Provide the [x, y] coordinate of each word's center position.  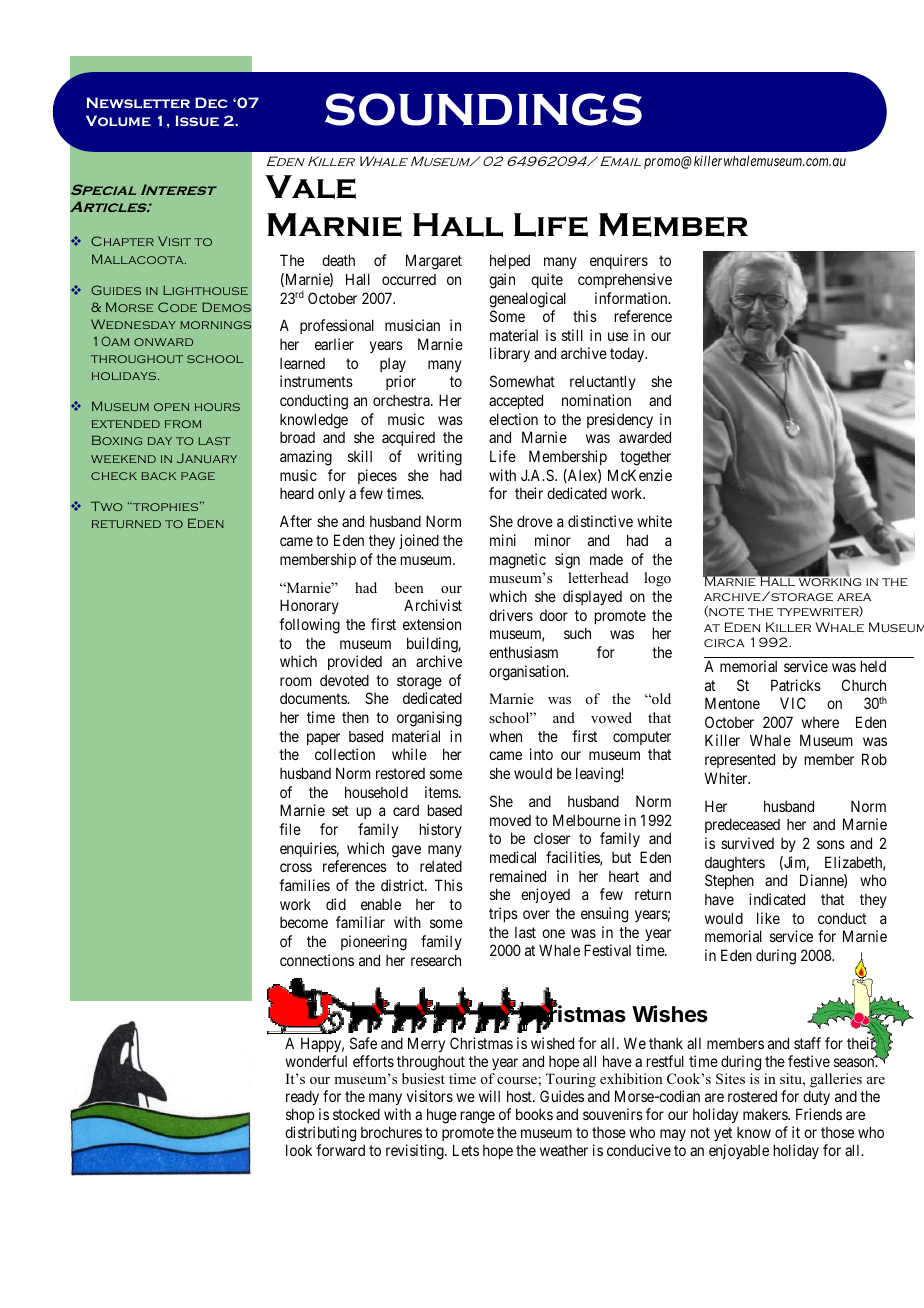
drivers [511, 615]
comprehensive [625, 280]
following [309, 626]
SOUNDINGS [483, 109]
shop [300, 1117]
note [725, 611]
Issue [197, 120]
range [478, 1117]
